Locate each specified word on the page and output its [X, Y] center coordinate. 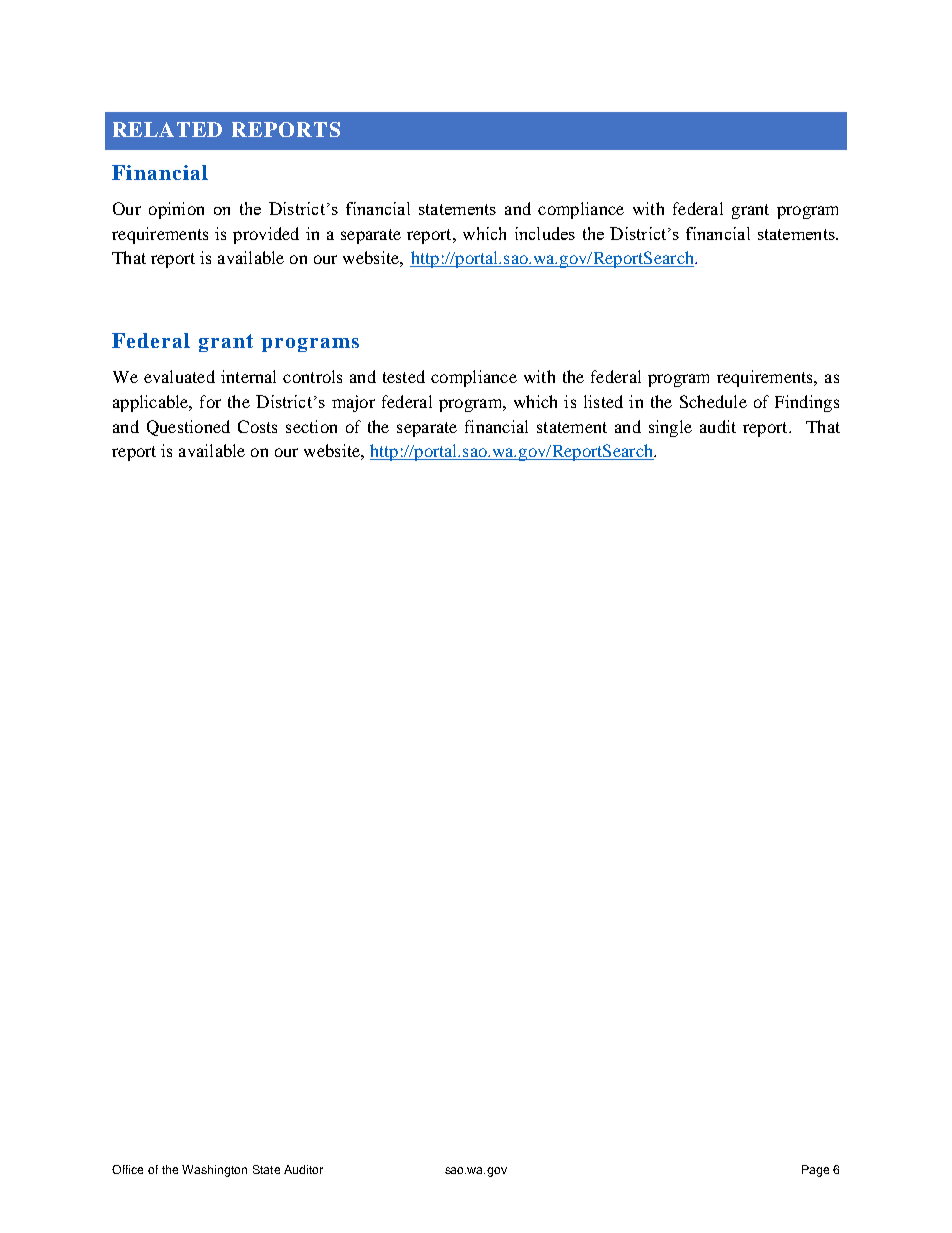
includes [545, 233]
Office [127, 1169]
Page [815, 1171]
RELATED [167, 129]
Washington [214, 1171]
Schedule [713, 401]
